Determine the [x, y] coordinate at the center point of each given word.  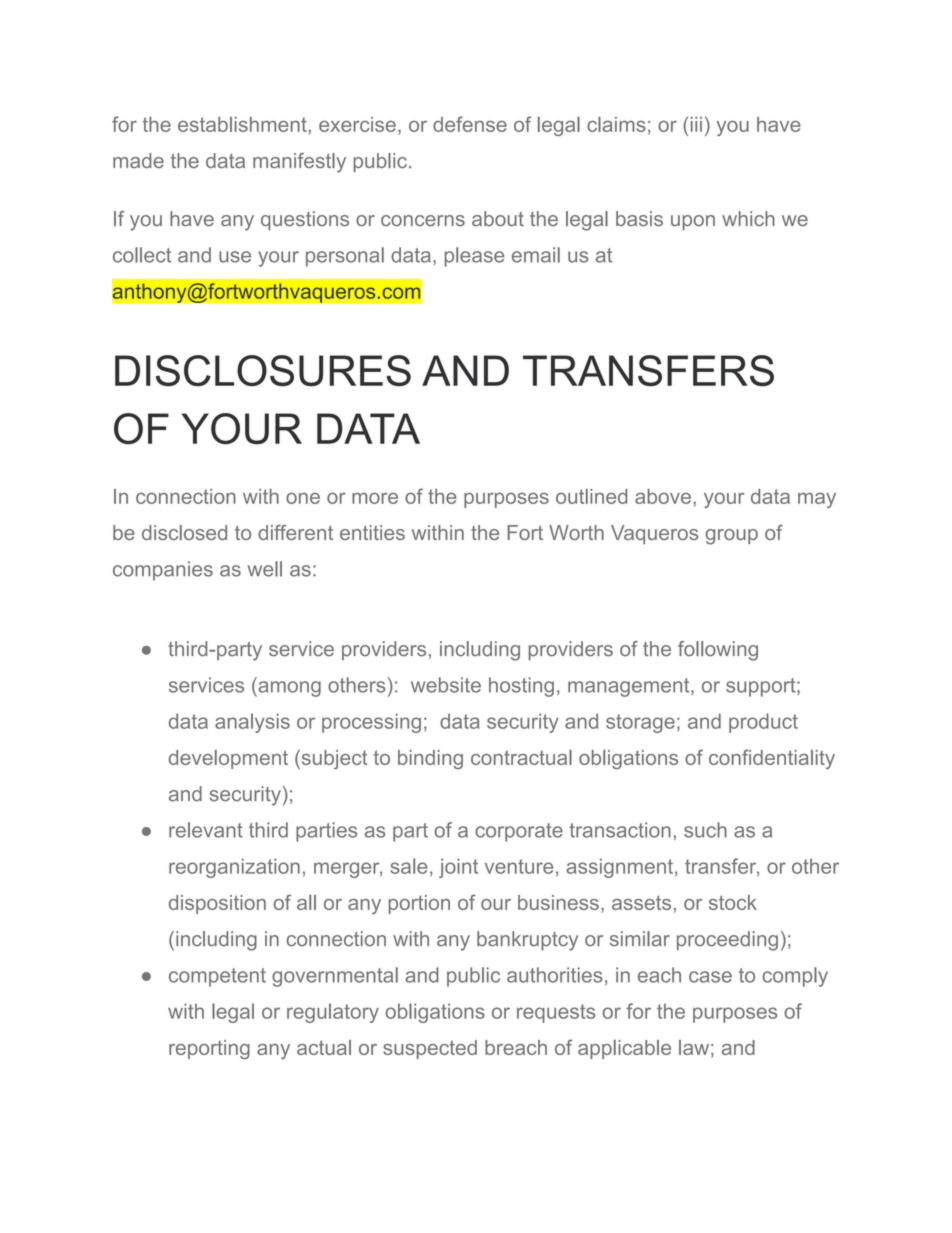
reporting [209, 1049]
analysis [252, 723]
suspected [430, 1049]
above [663, 496]
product [763, 723]
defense [470, 124]
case [710, 977]
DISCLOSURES [263, 370]
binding [430, 759]
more [375, 498]
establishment [243, 124]
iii [696, 124]
